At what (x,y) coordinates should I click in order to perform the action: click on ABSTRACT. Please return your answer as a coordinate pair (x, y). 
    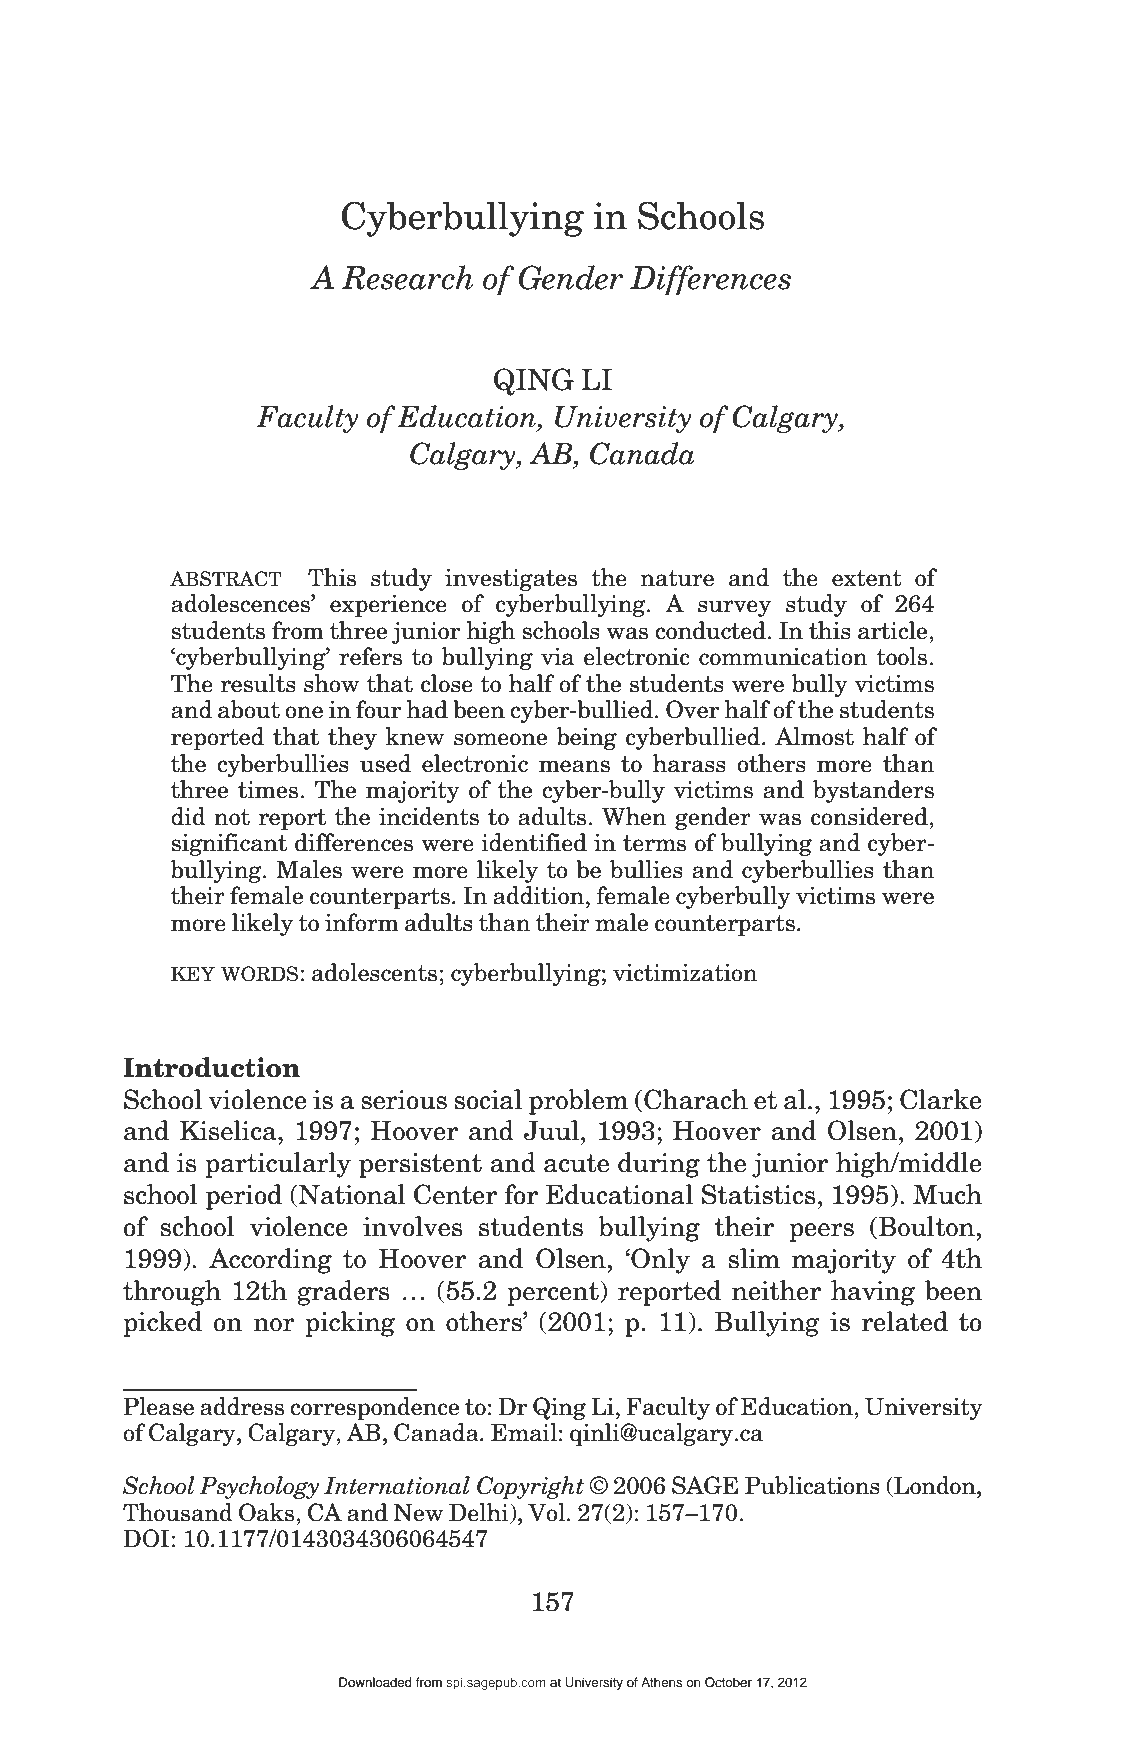
    Looking at the image, I should click on (226, 579).
